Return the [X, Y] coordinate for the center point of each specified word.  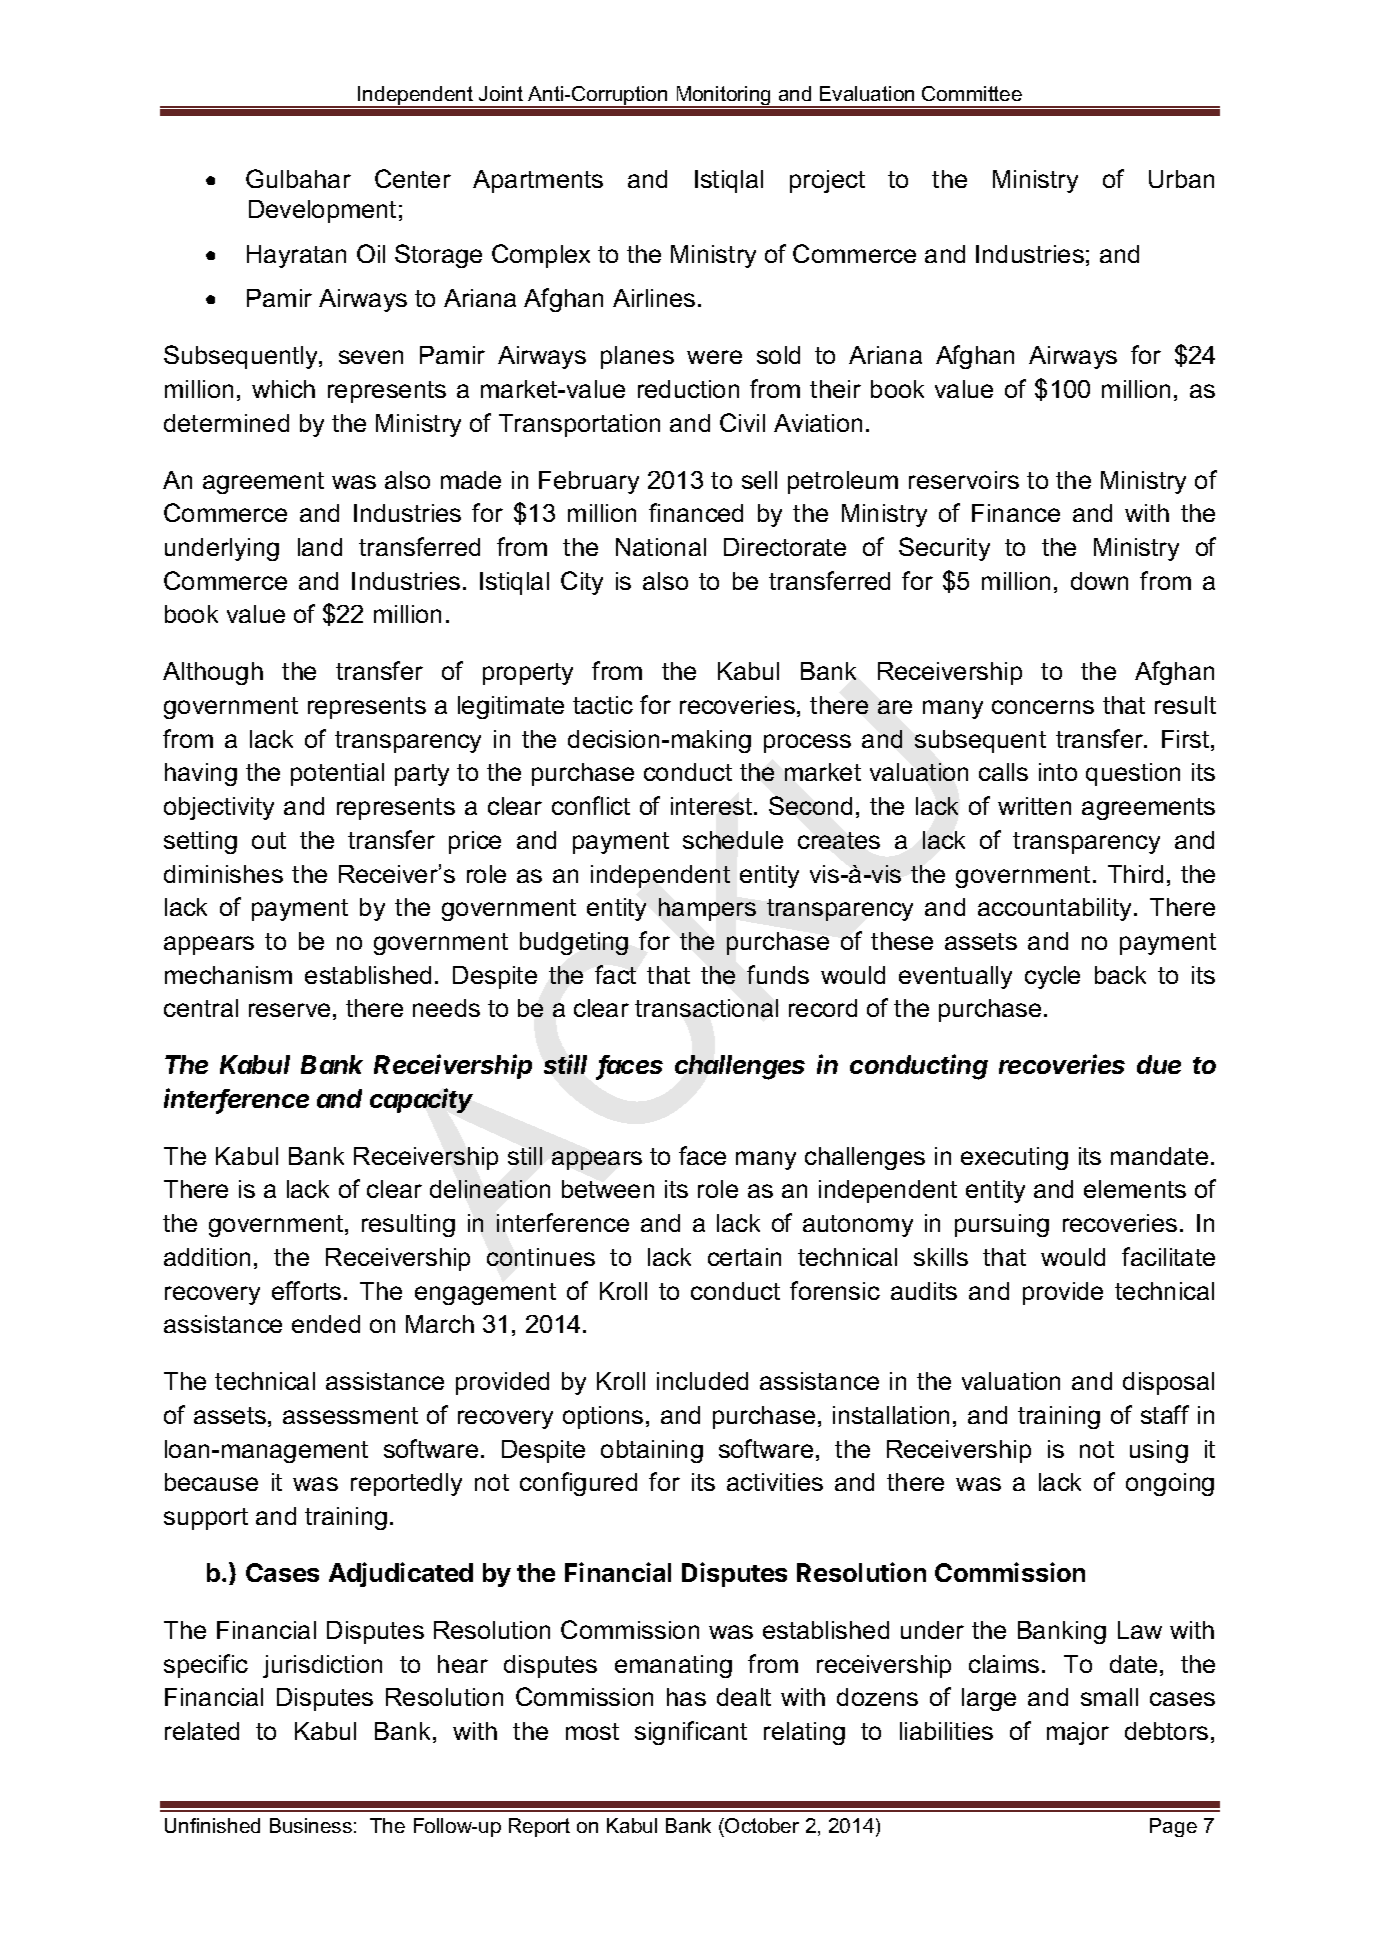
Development [322, 211]
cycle [1052, 977]
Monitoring [723, 97]
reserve [289, 1010]
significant [691, 1733]
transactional [706, 1008]
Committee [972, 93]
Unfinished [212, 1825]
